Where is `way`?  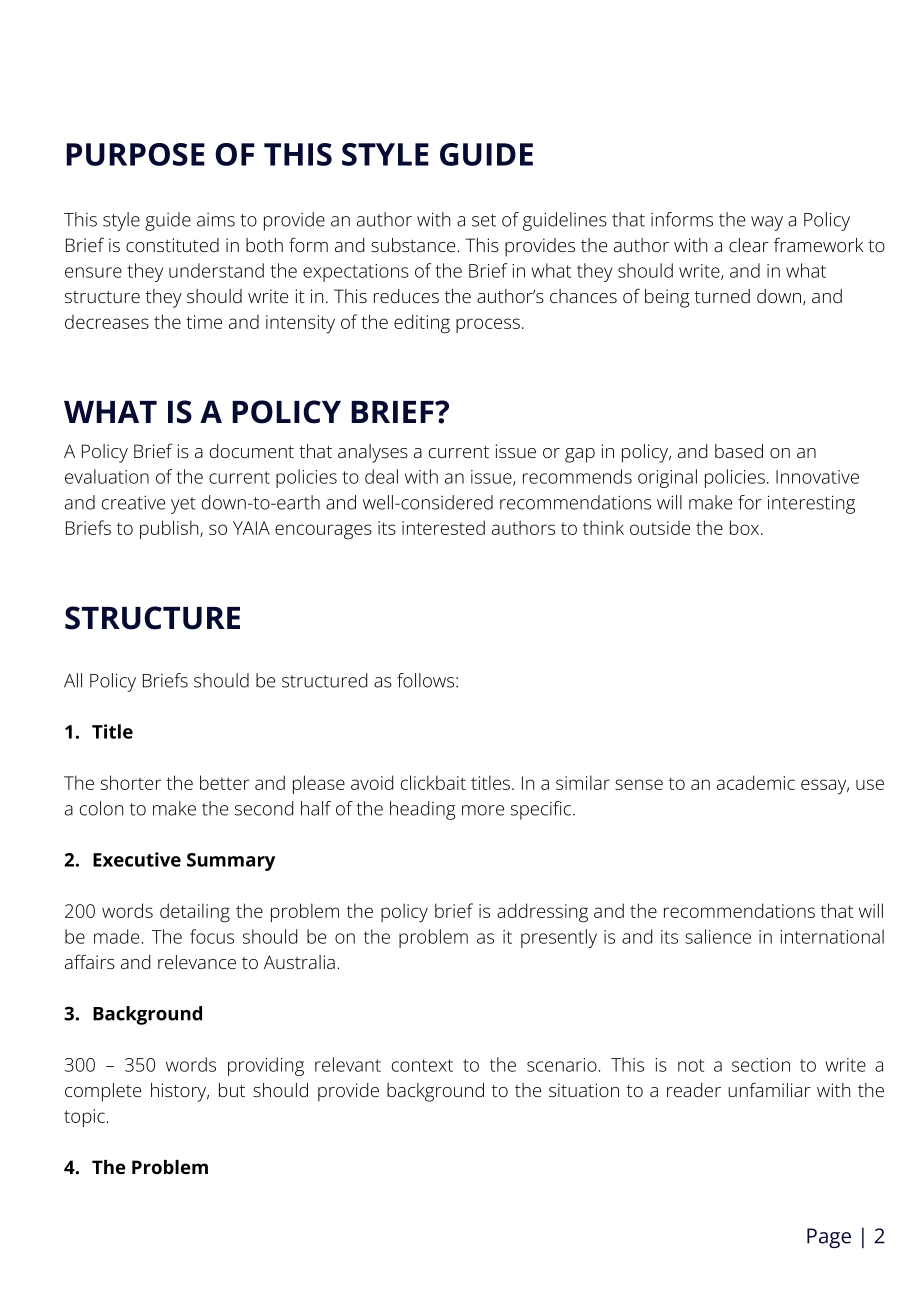 way is located at coordinates (767, 223).
